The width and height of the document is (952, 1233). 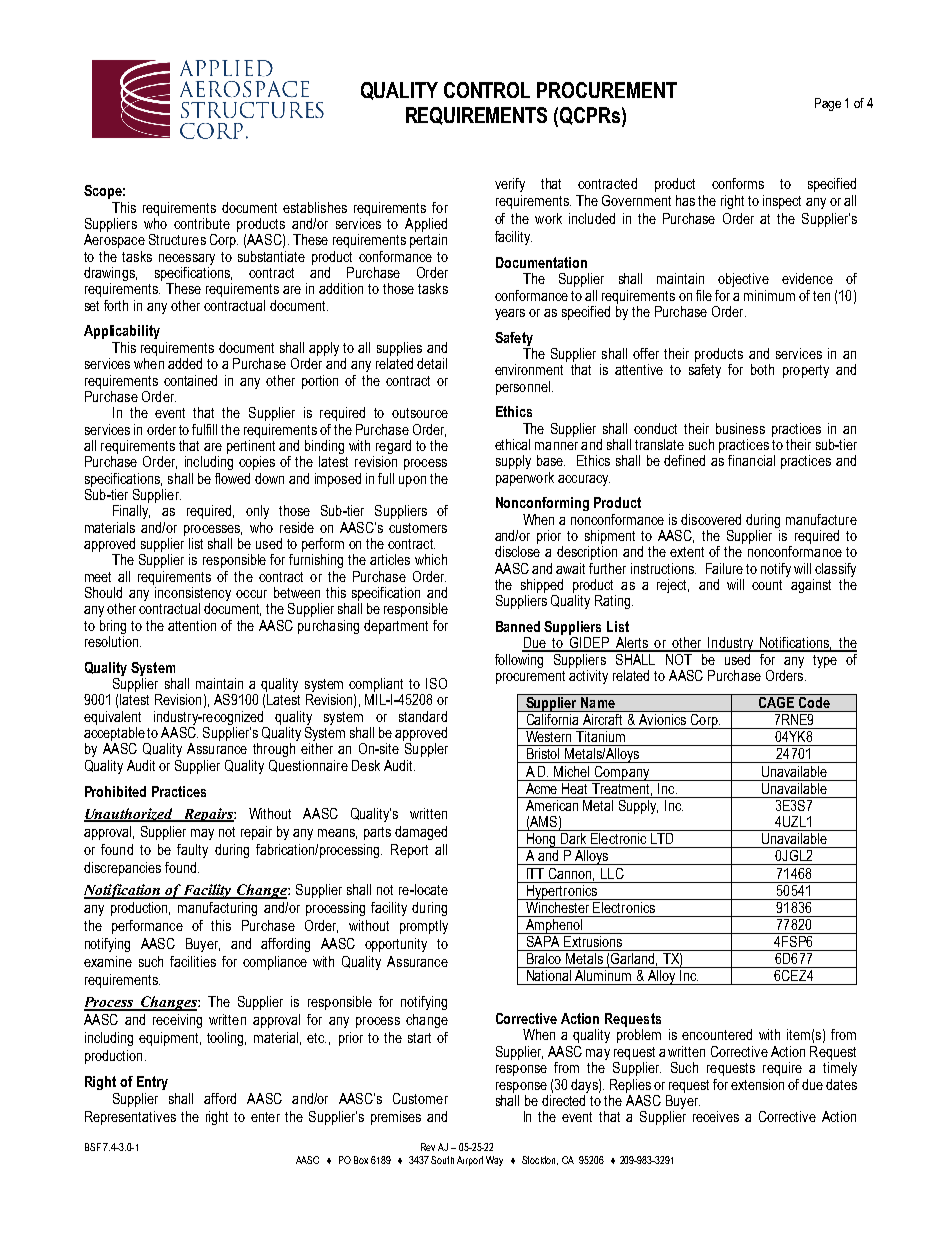 What do you see at coordinates (204, 429) in the document?
I see `fulfill` at bounding box center [204, 429].
